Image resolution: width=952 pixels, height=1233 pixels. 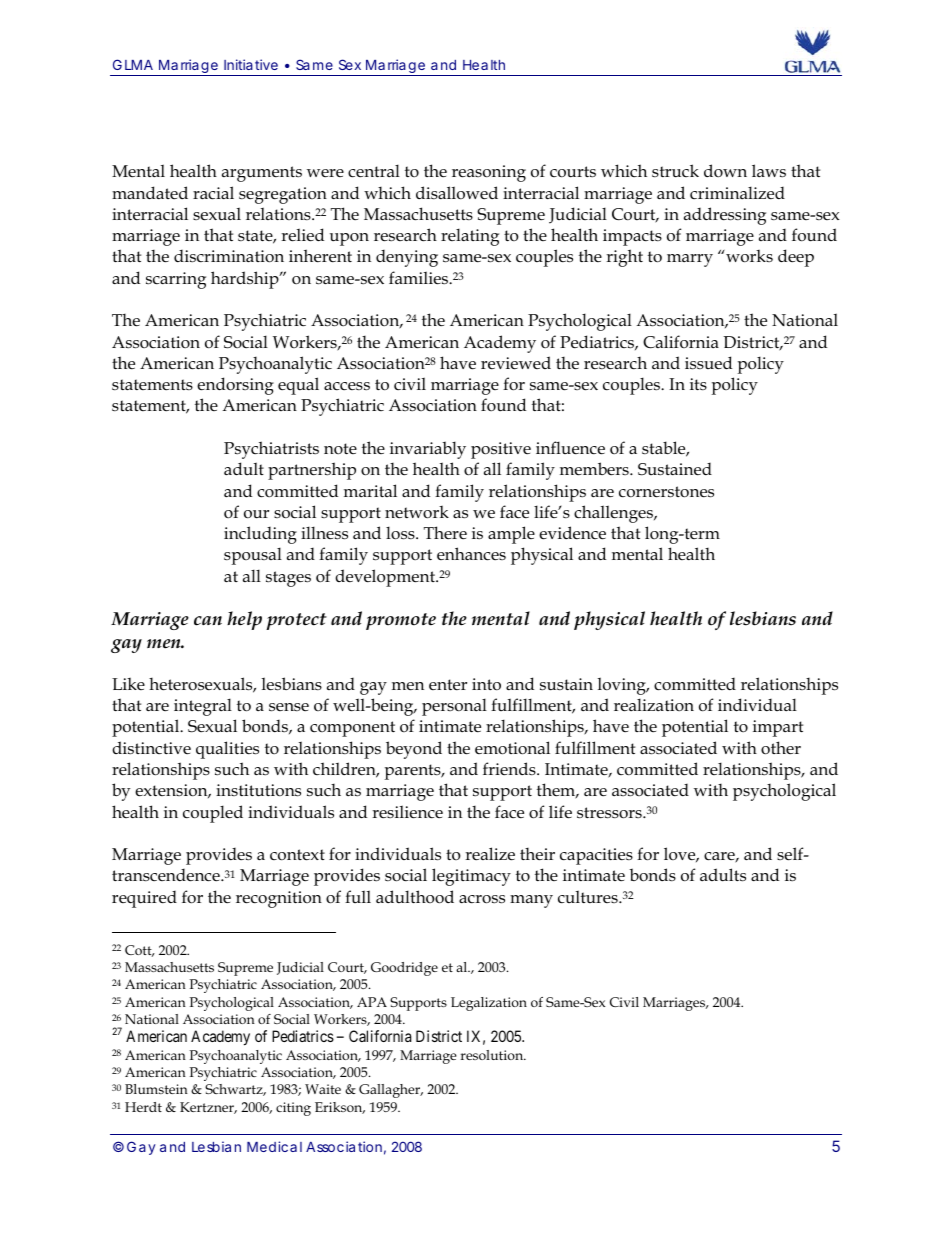 I want to click on legitimacy, so click(x=471, y=877).
